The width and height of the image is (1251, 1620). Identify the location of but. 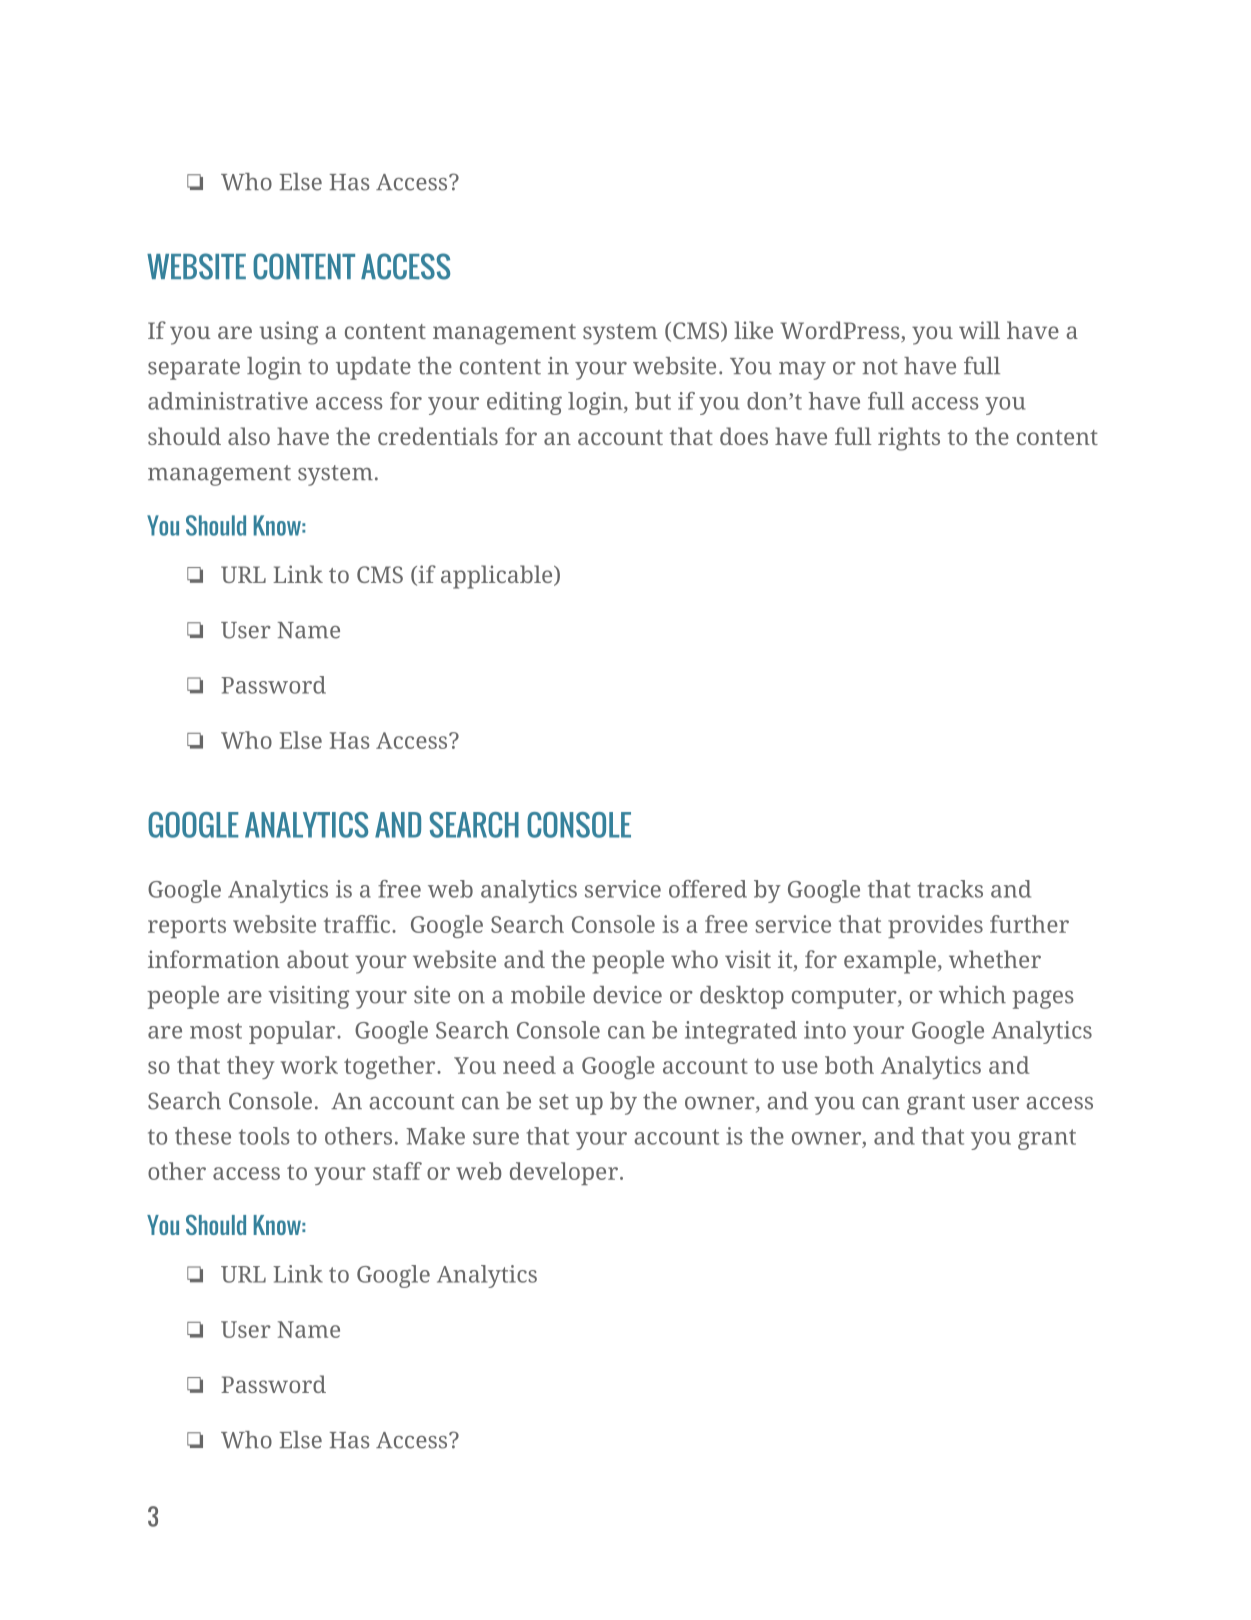
(653, 401).
